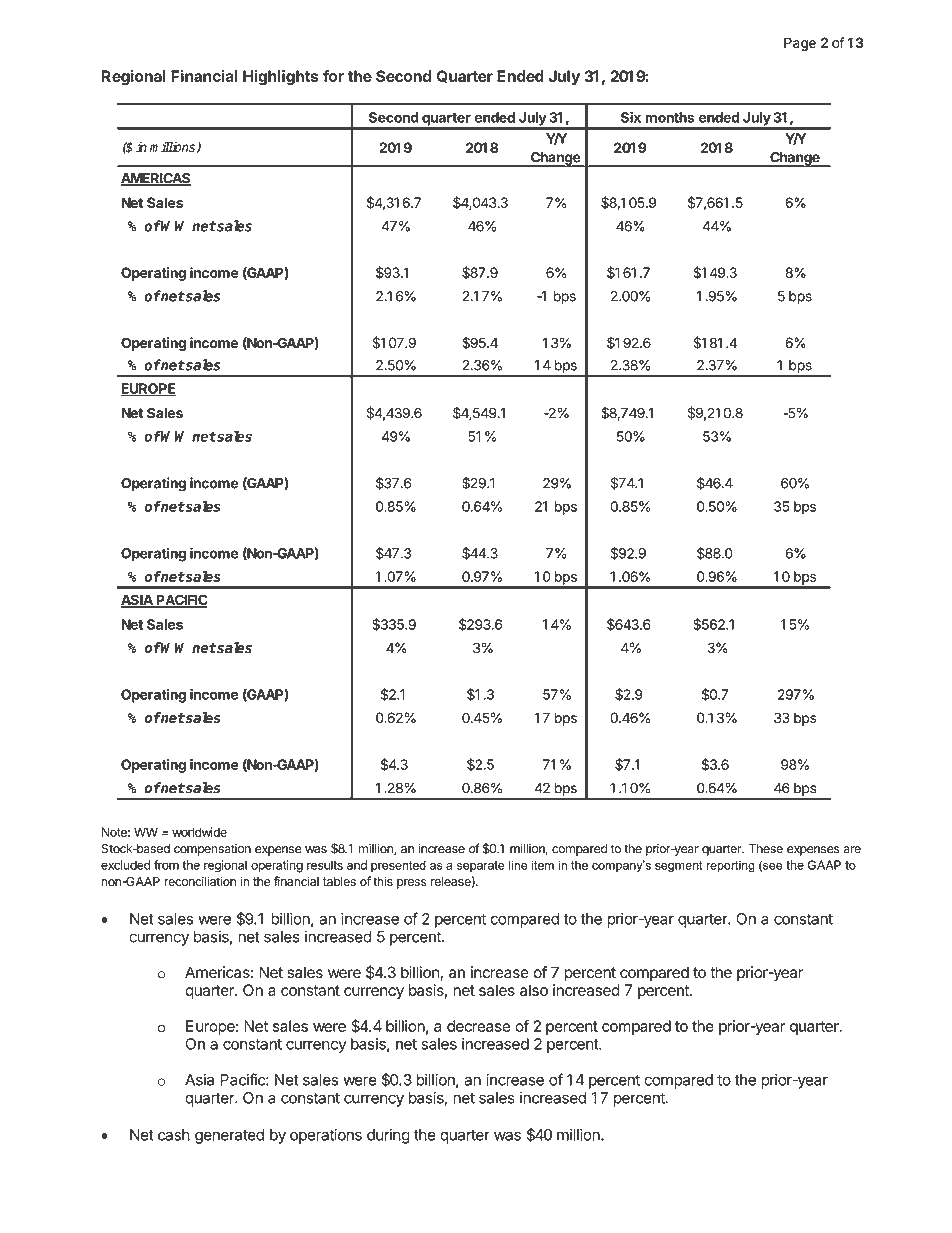 Image resolution: width=952 pixels, height=1233 pixels. I want to click on worldwide, so click(199, 832).
